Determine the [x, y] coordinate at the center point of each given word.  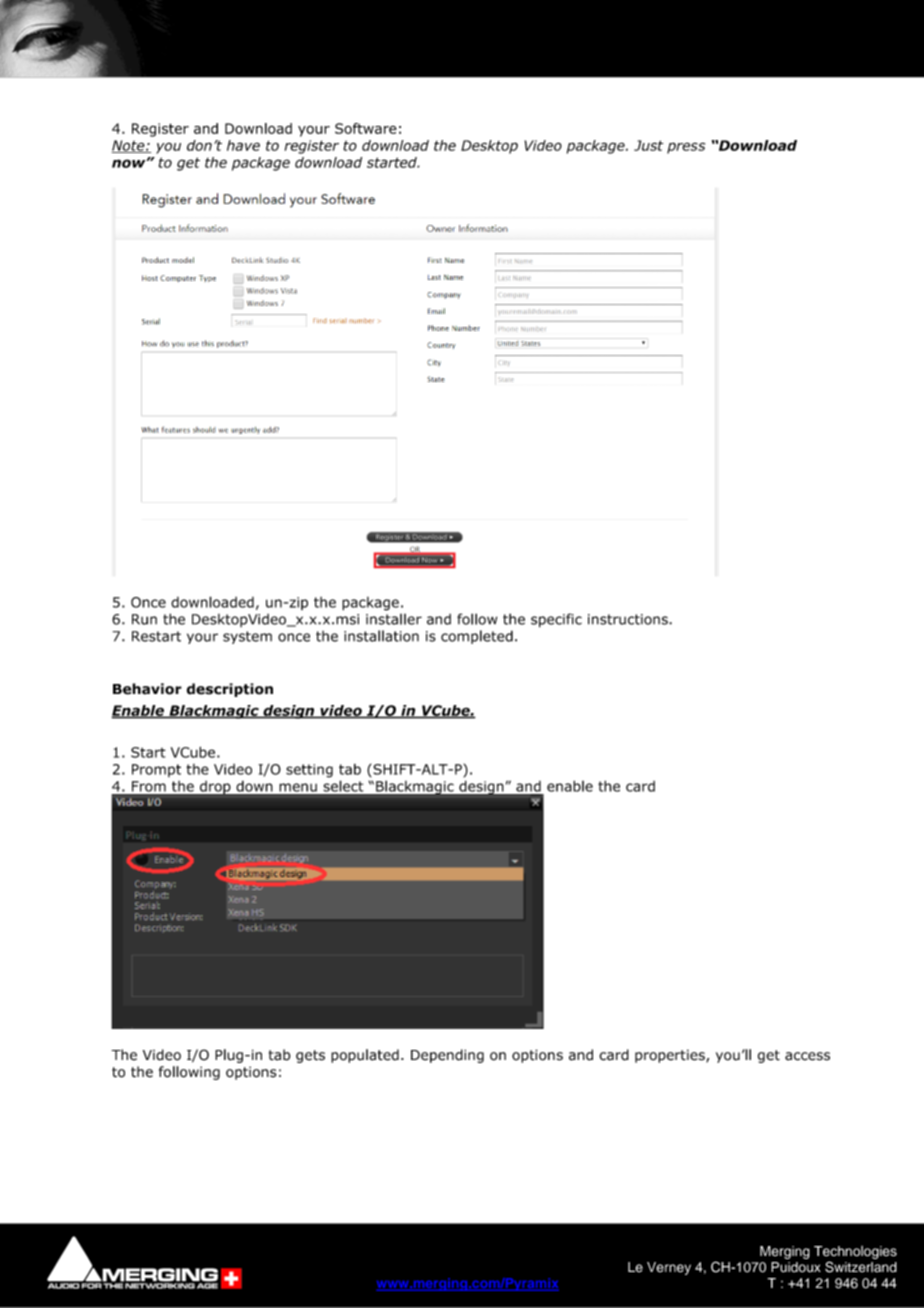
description [230, 690]
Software [366, 128]
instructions [629, 619]
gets [310, 1056]
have [243, 145]
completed [477, 637]
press [686, 148]
